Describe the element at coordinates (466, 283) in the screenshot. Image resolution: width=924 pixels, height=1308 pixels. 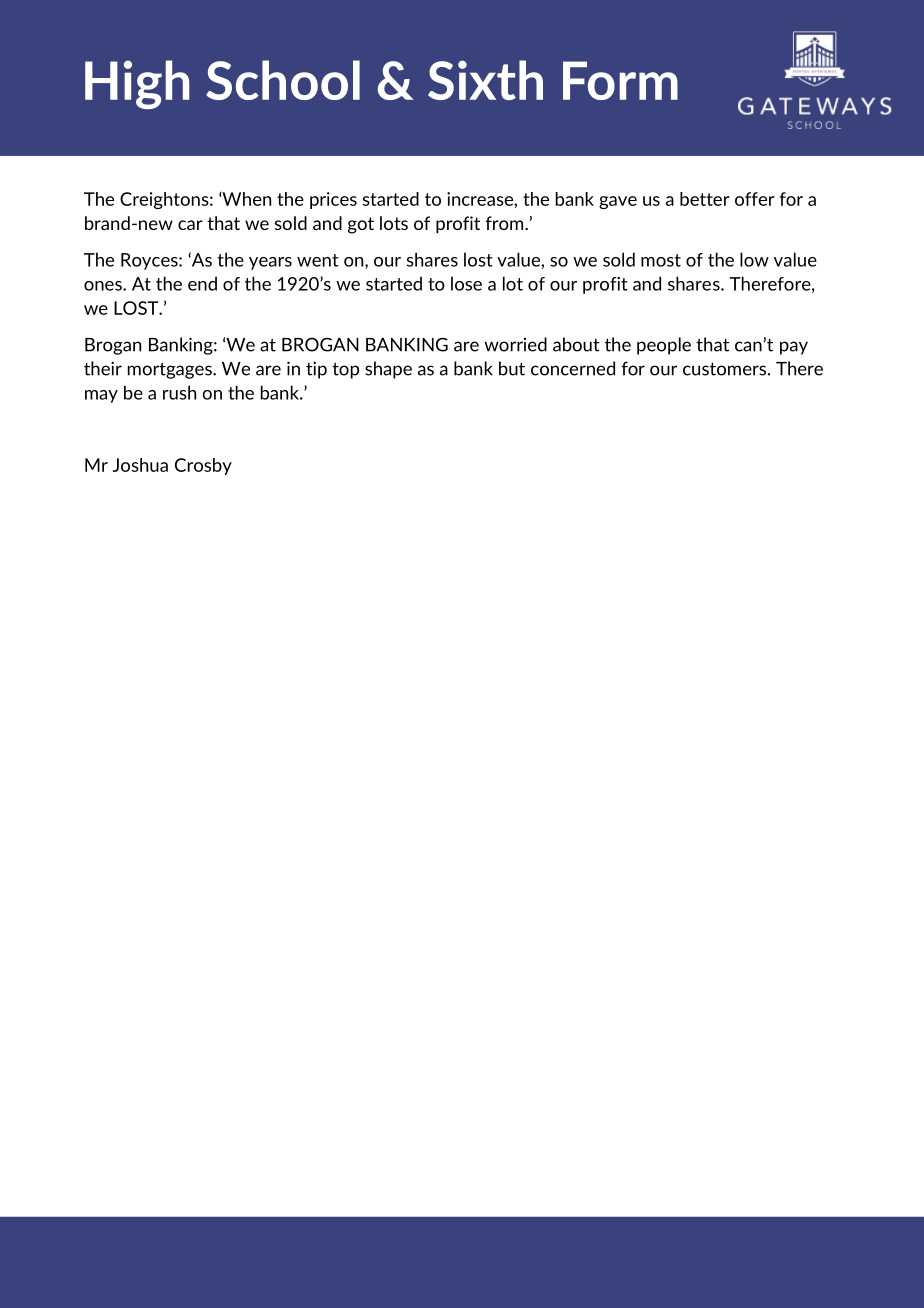
I see `lose` at that location.
